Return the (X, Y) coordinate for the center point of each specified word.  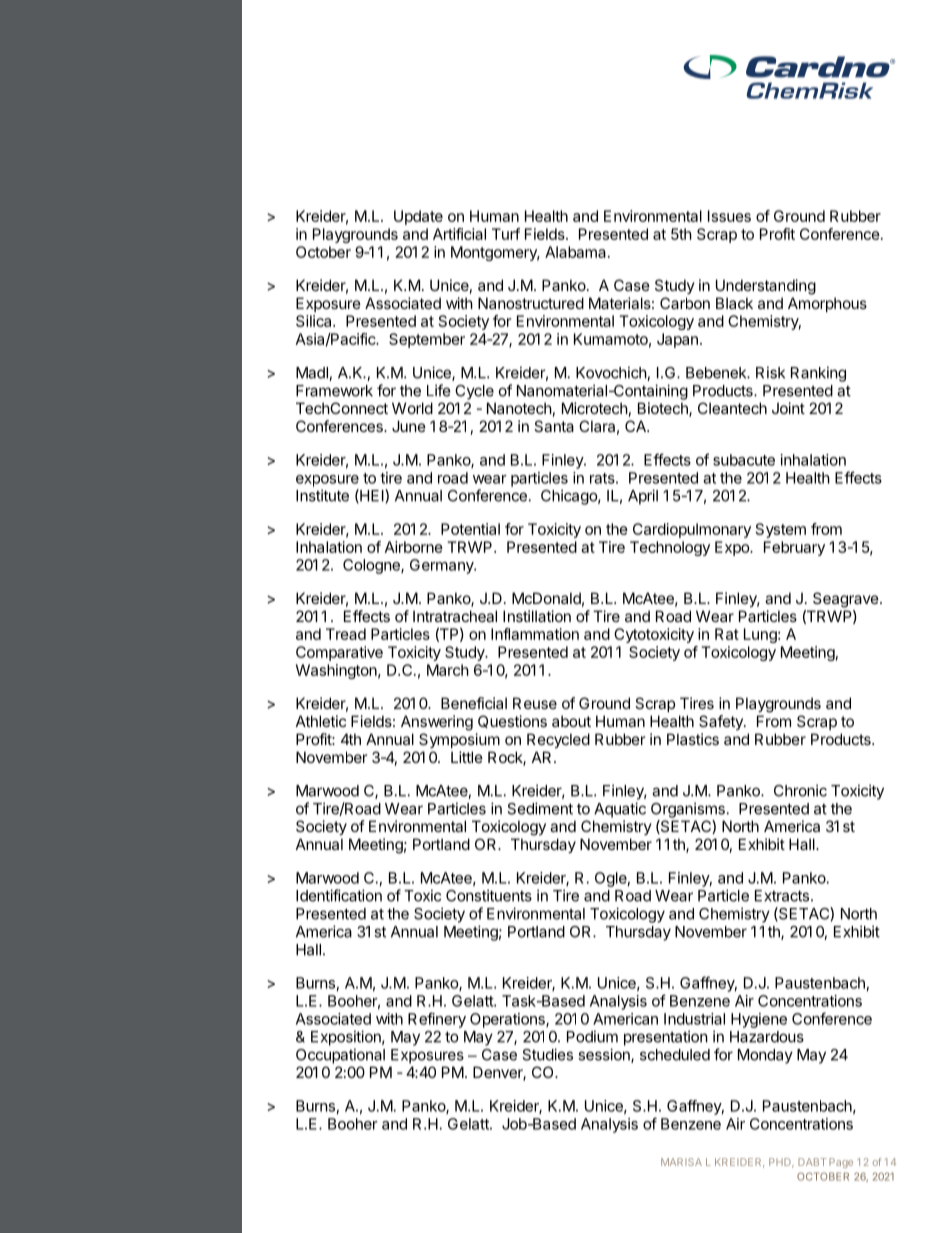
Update (418, 217)
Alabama (575, 252)
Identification (339, 895)
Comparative (339, 653)
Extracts (783, 896)
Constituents (489, 895)
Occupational (340, 1056)
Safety (722, 722)
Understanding (766, 287)
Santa (554, 426)
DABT (812, 1162)
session (605, 1055)
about (571, 721)
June (409, 426)
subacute (744, 460)
